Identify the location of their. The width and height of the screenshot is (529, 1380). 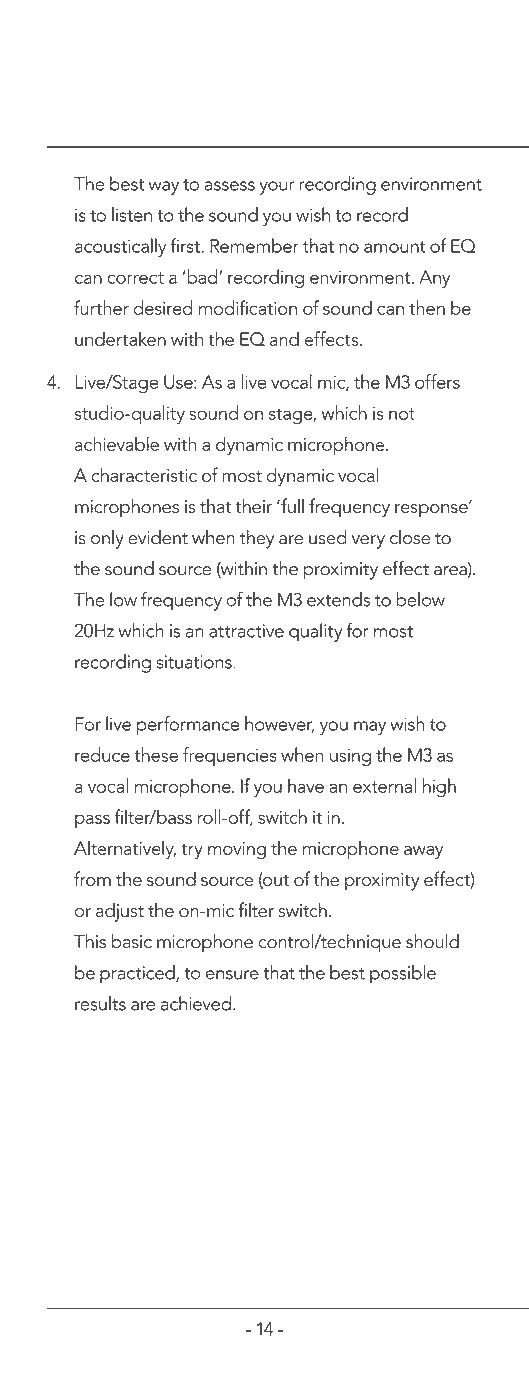
(253, 505).
